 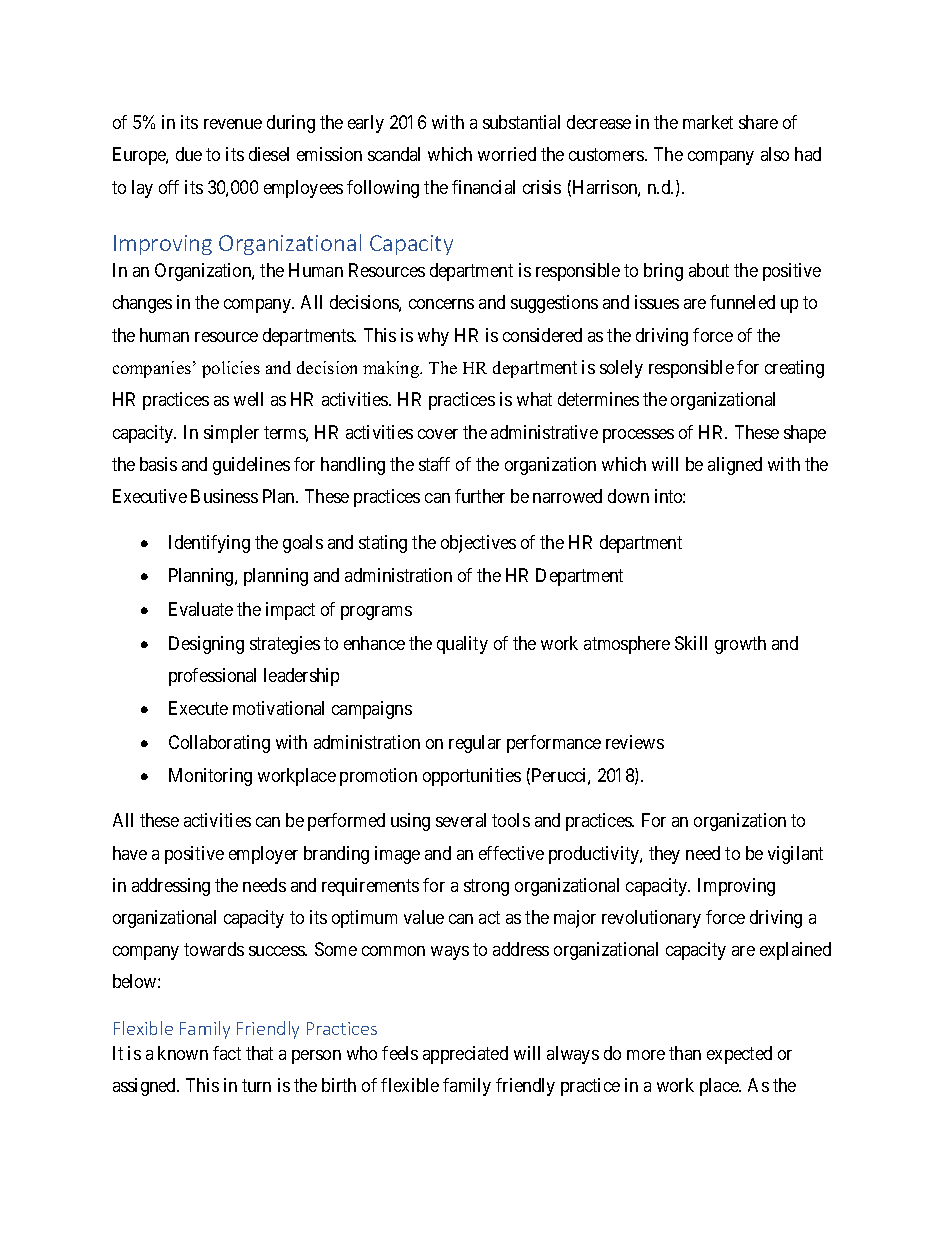 What do you see at coordinates (475, 744) in the screenshot?
I see `regular` at bounding box center [475, 744].
